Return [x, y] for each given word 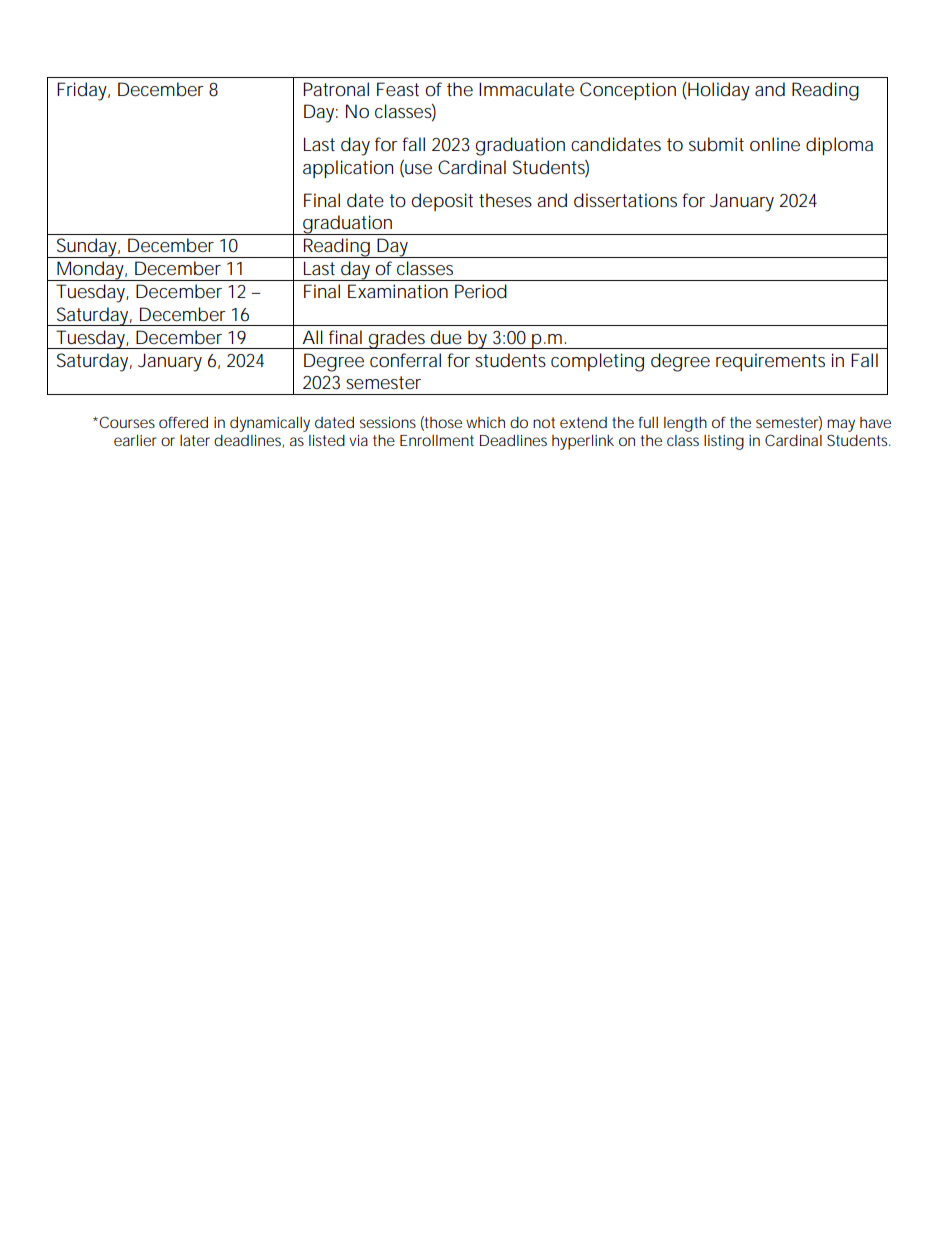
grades [398, 339]
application [348, 169]
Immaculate [526, 89]
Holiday [718, 91]
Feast [398, 89]
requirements [770, 362]
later [195, 440]
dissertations [625, 200]
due [446, 337]
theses [505, 200]
